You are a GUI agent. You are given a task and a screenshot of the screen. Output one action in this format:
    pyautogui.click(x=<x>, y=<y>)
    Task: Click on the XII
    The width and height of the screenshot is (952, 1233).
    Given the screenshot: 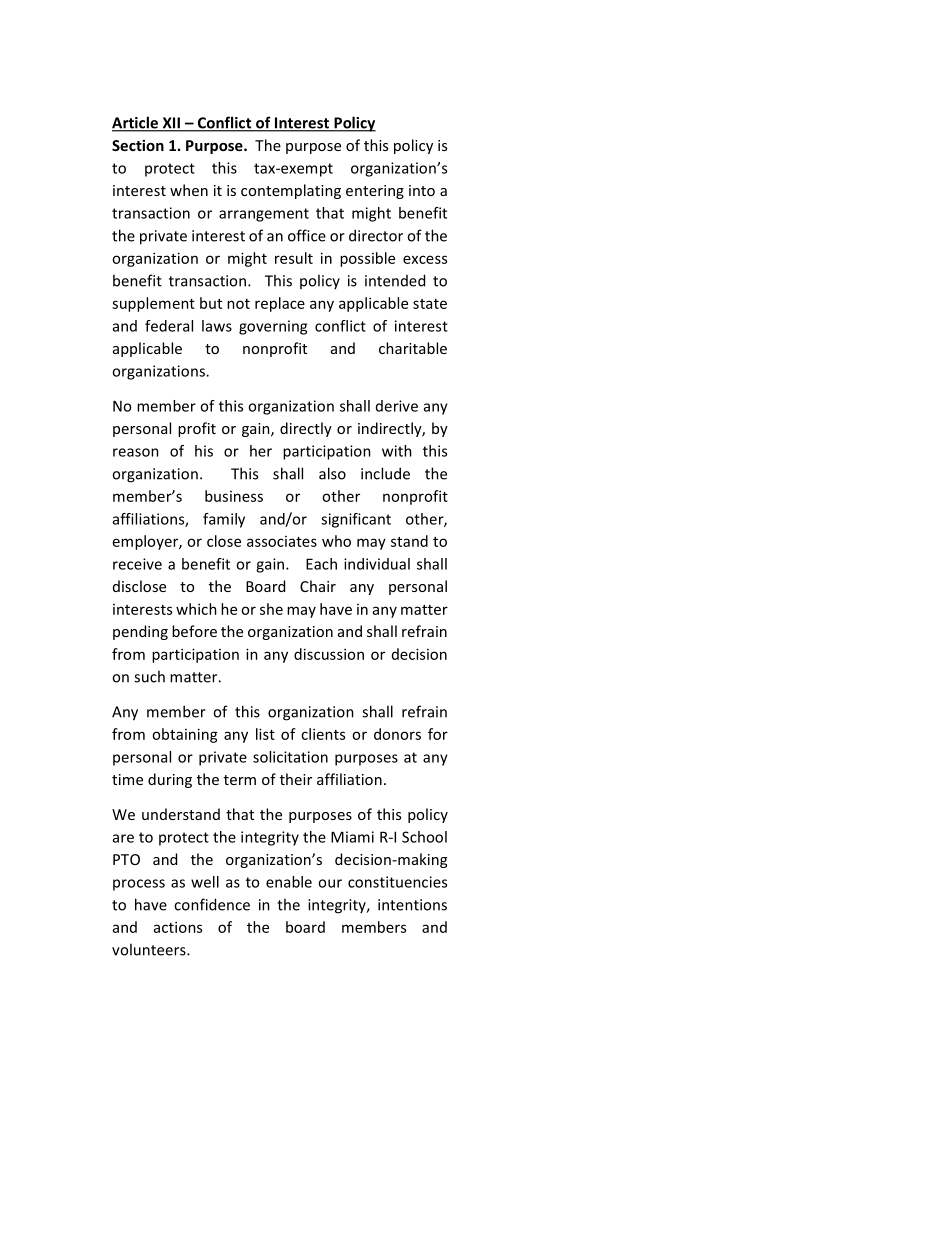 What is the action you would take?
    pyautogui.click(x=171, y=124)
